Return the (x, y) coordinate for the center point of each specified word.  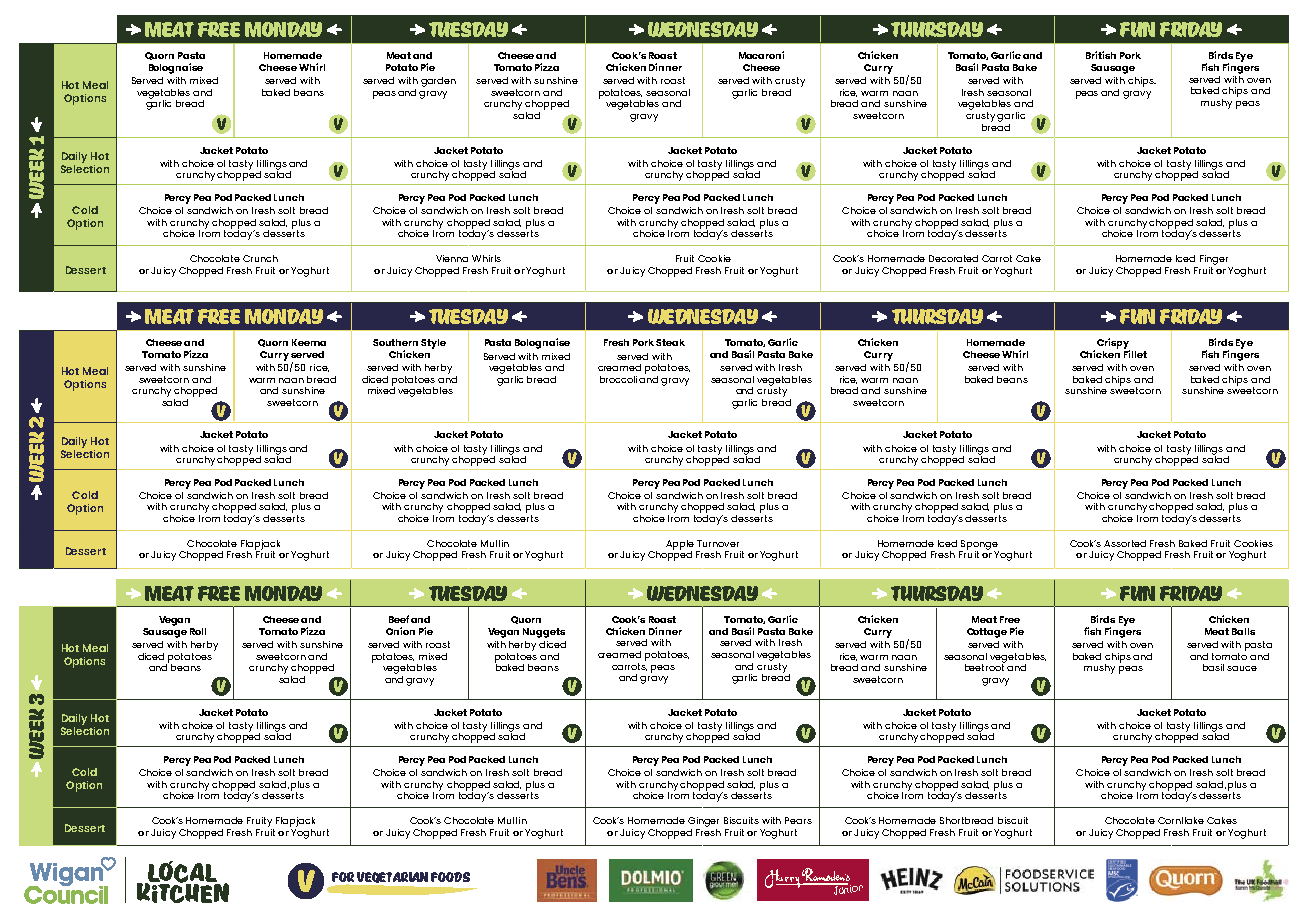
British (1101, 55)
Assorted (1125, 543)
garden (438, 82)
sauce (1242, 668)
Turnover (718, 543)
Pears (798, 820)
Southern (395, 342)
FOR (343, 877)
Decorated (953, 258)
